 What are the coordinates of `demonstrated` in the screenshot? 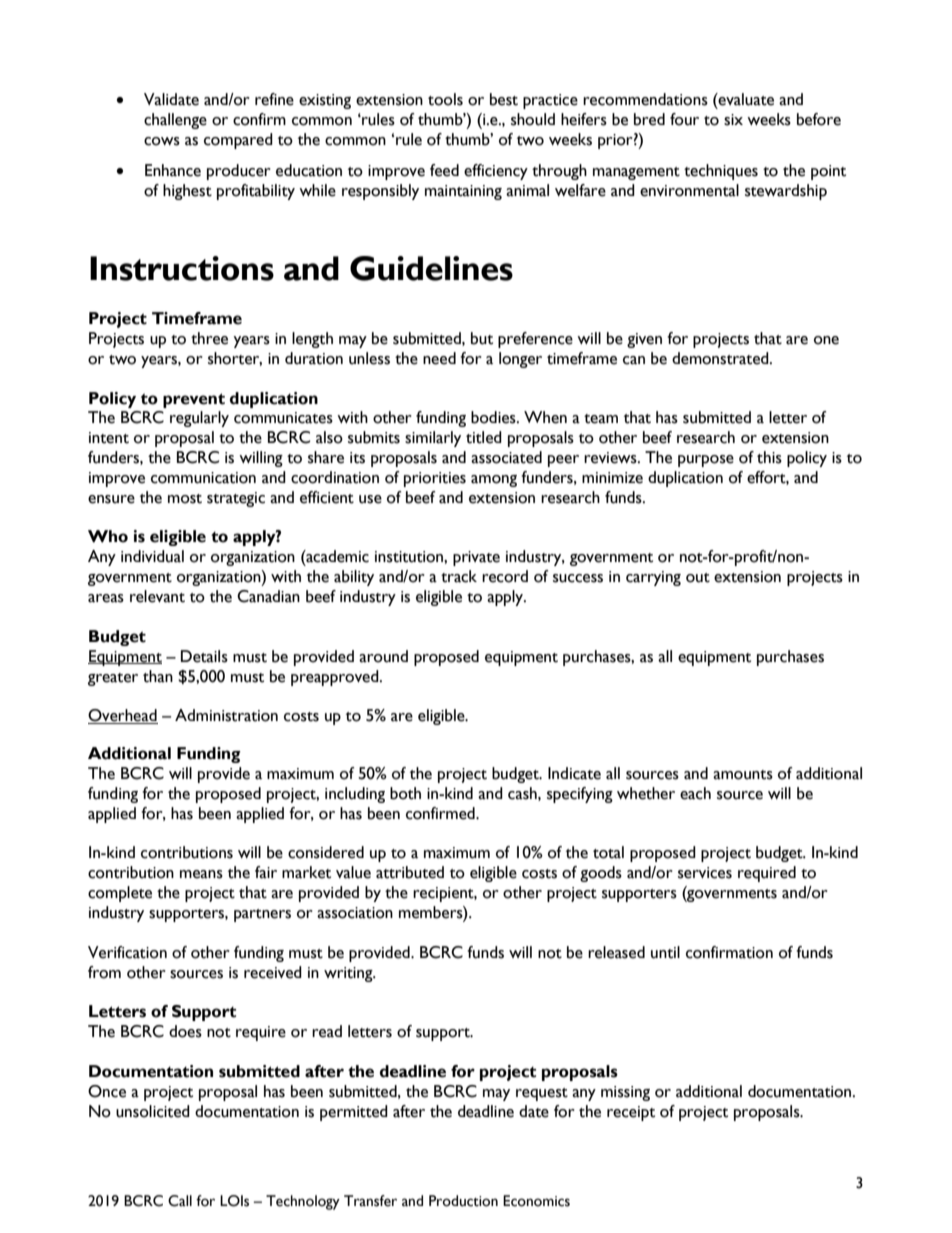 It's located at (721, 358).
